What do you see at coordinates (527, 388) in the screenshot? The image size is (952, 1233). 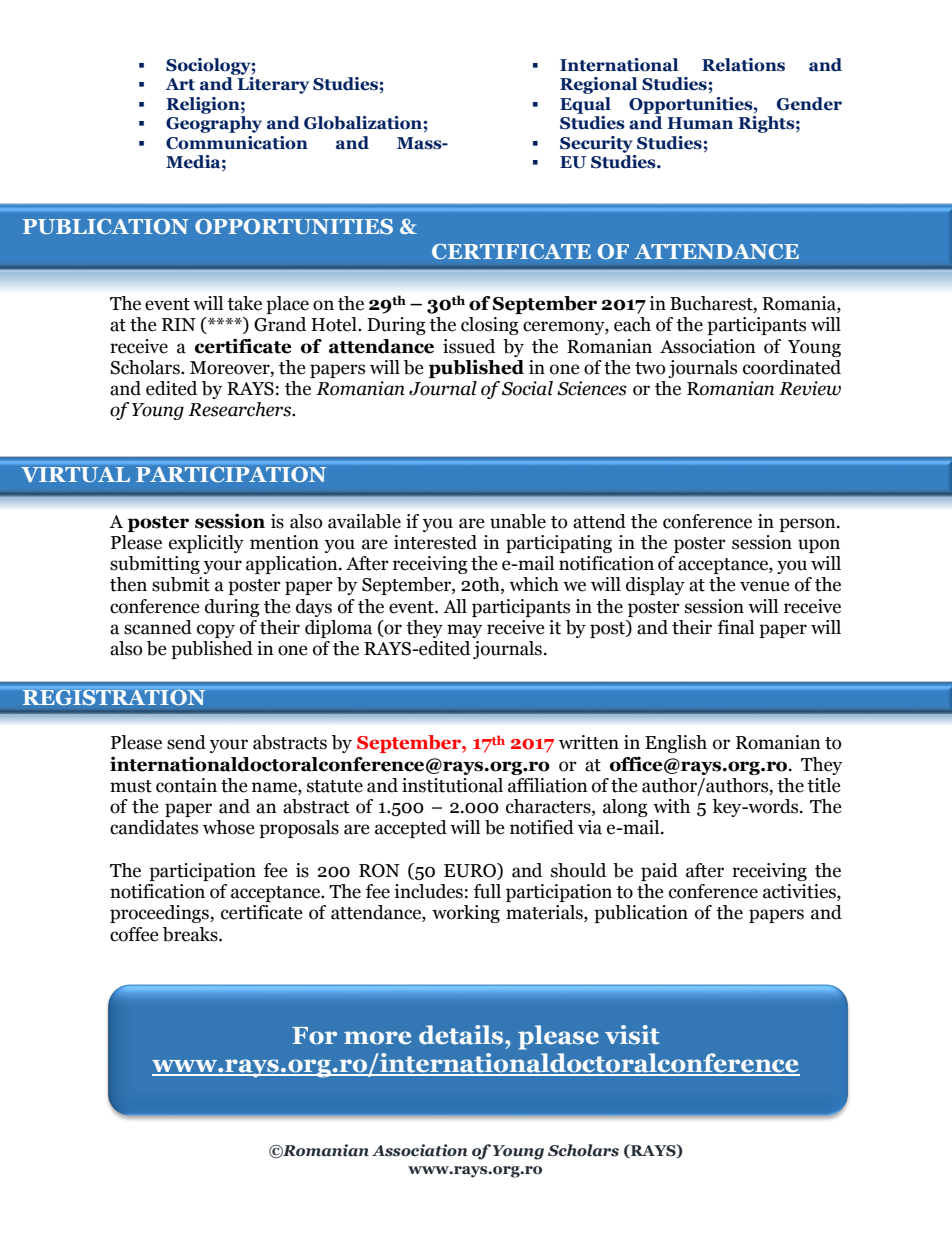 I see `Social` at bounding box center [527, 388].
